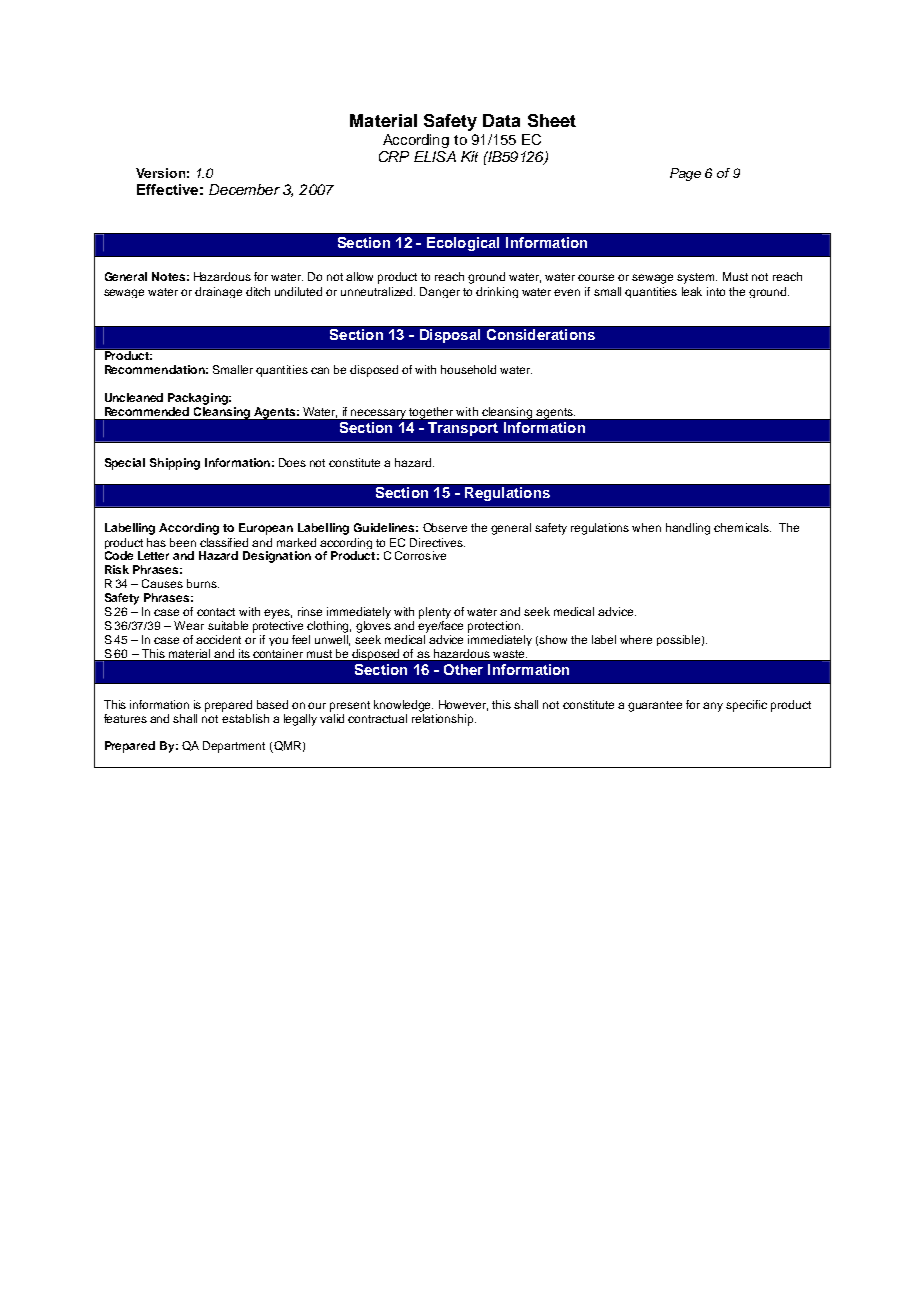  What do you see at coordinates (646, 527) in the screenshot?
I see `when` at bounding box center [646, 527].
